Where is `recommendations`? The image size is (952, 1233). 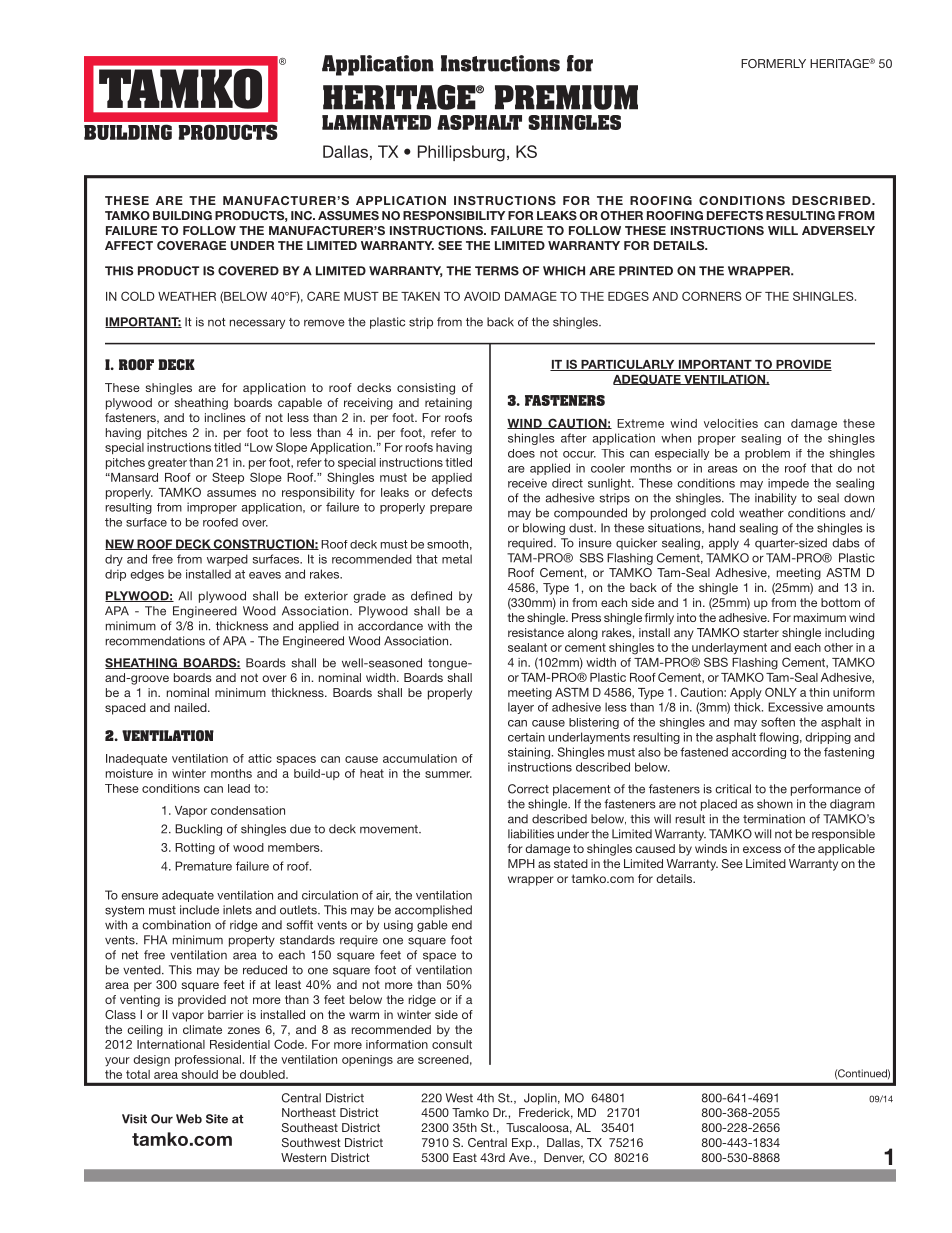 recommendations is located at coordinates (155, 641).
